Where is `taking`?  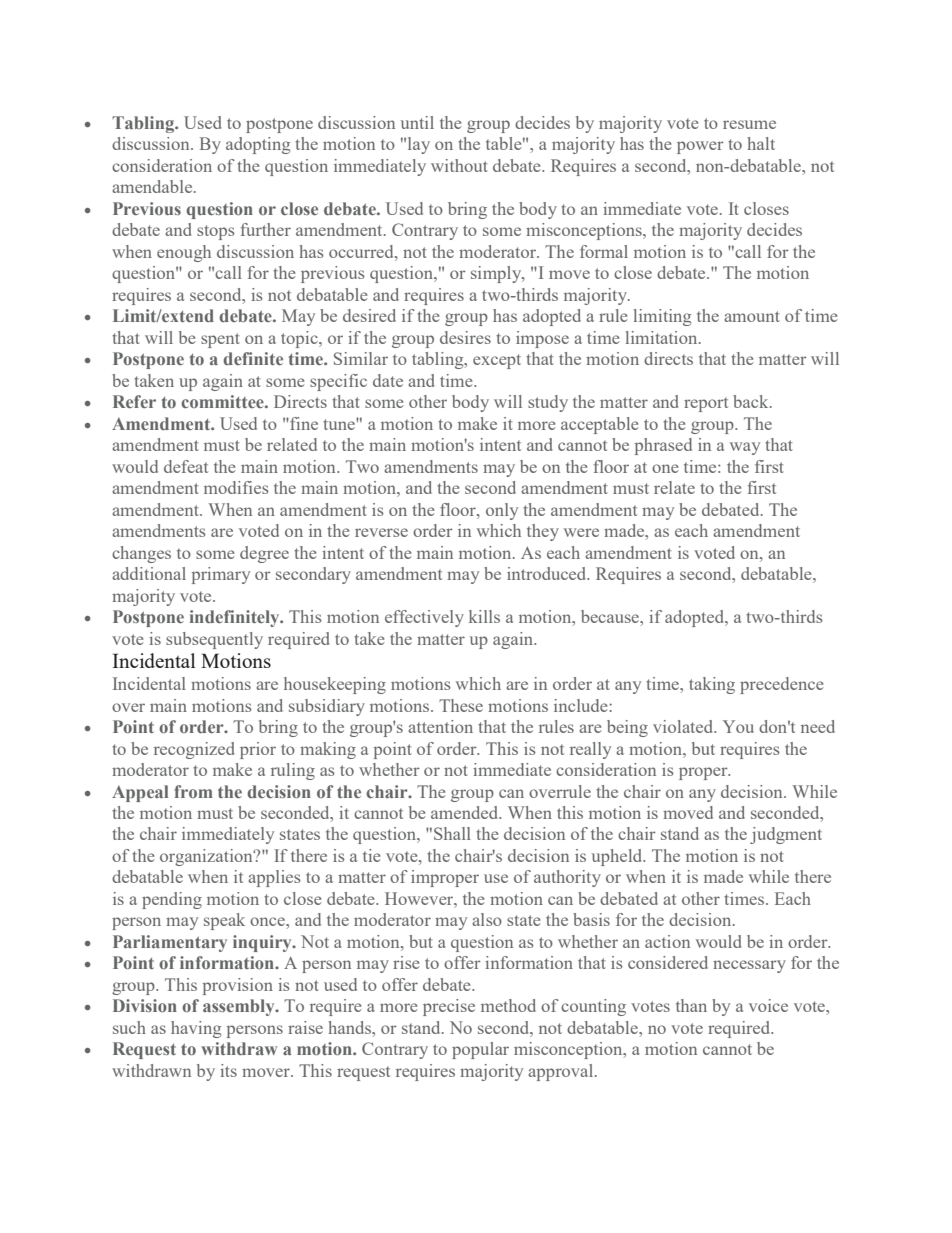
taking is located at coordinates (712, 685).
